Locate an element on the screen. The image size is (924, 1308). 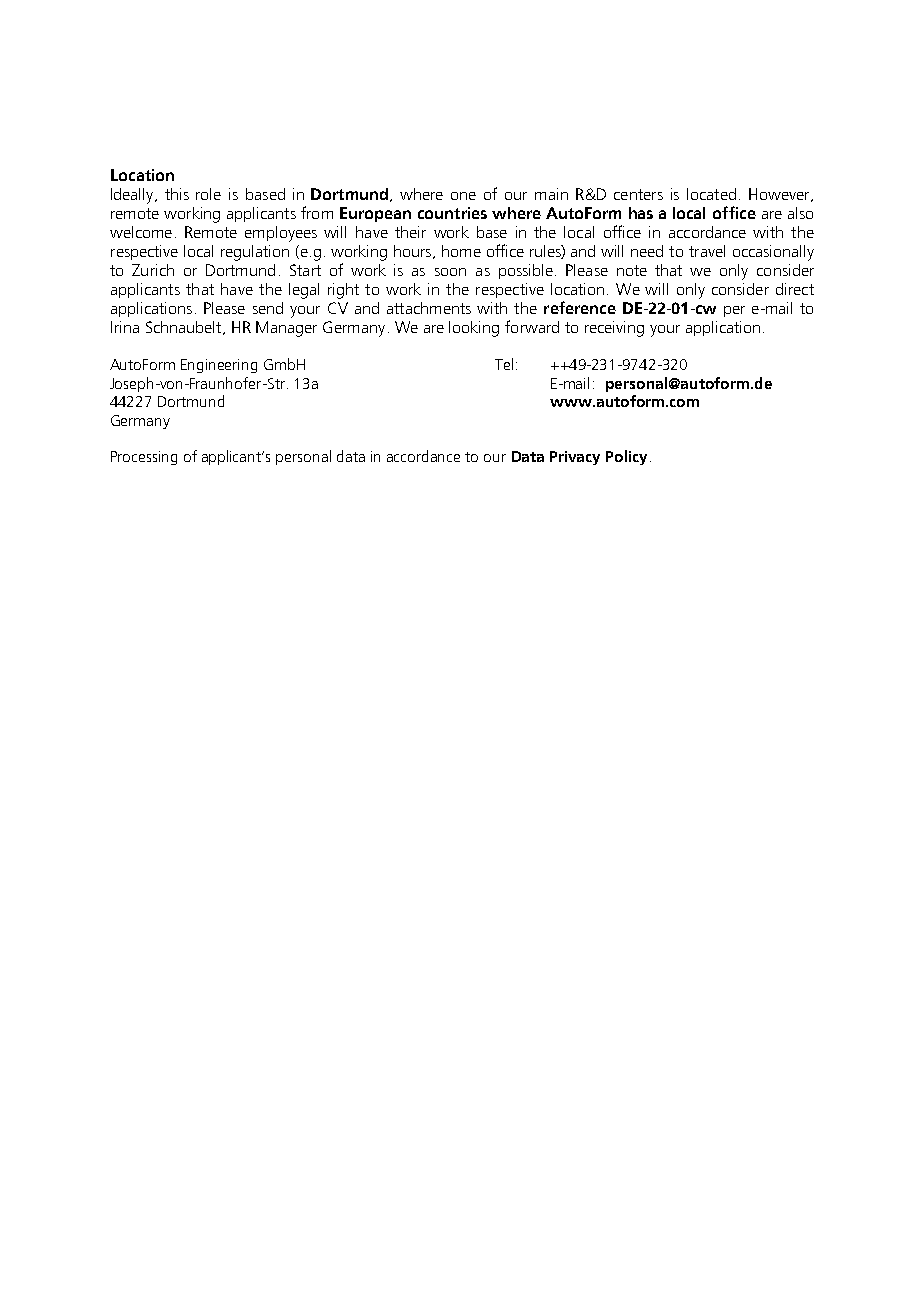
receiving is located at coordinates (614, 329).
